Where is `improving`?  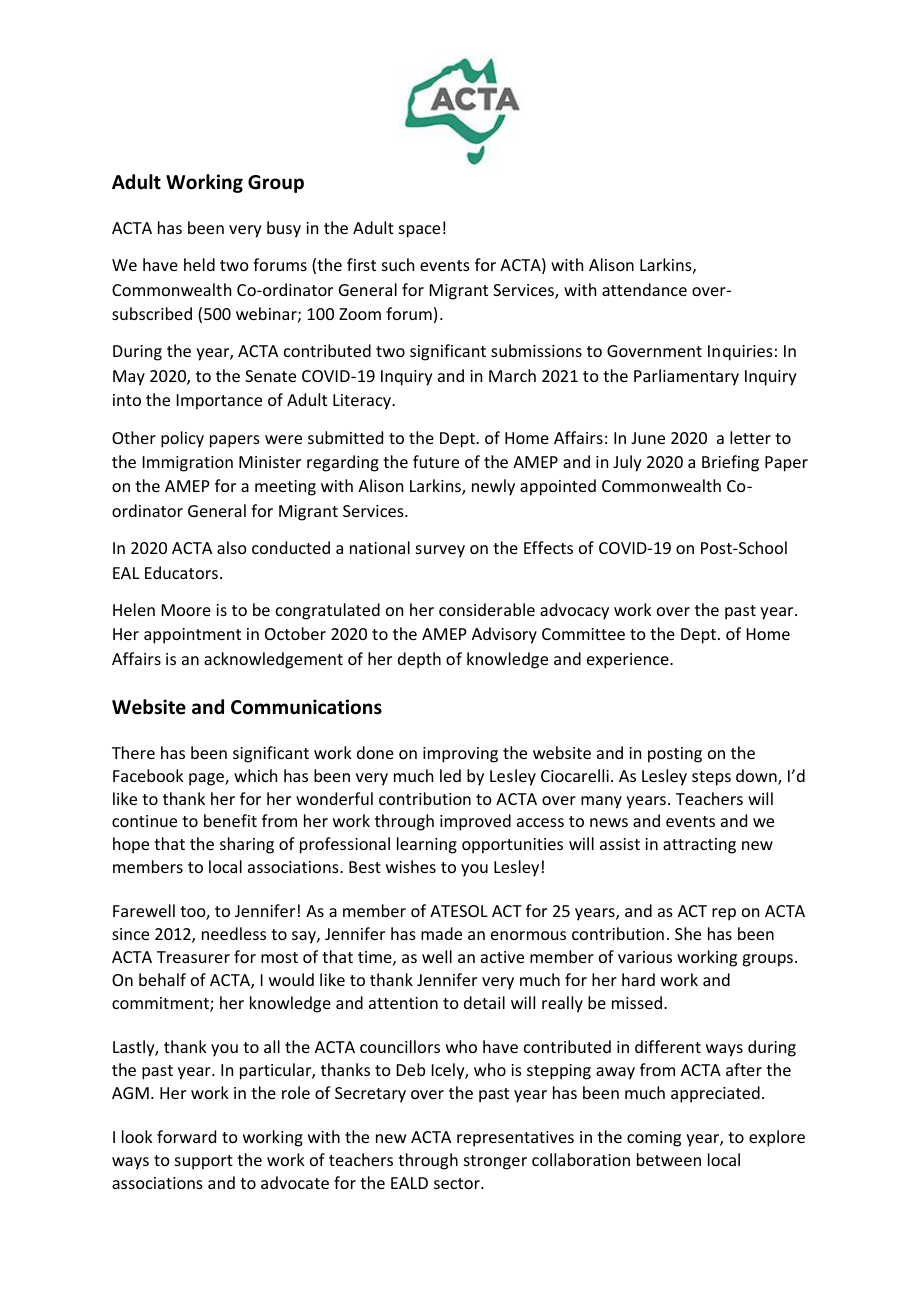 improving is located at coordinates (460, 755).
